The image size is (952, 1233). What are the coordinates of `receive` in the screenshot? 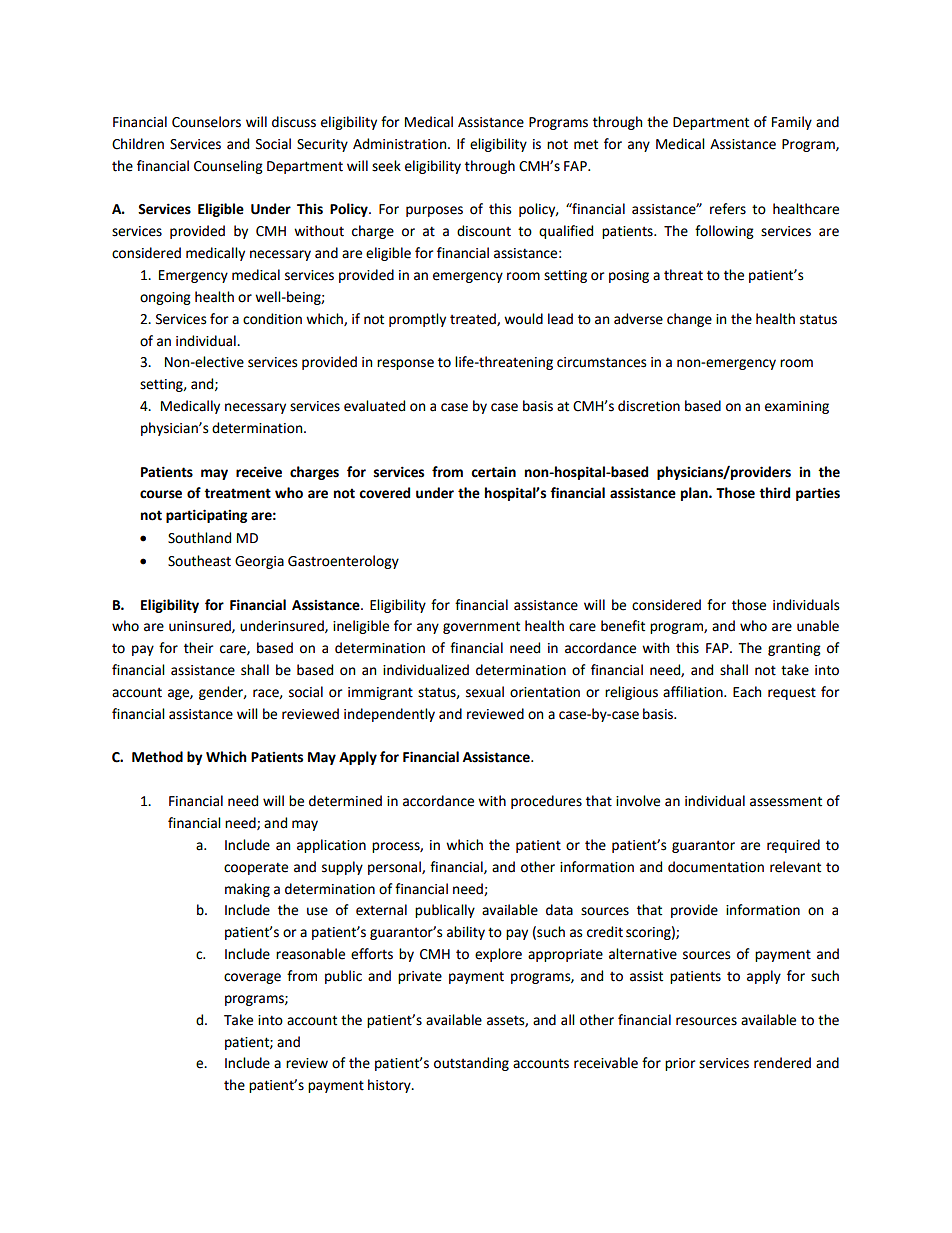 It's located at (259, 472).
